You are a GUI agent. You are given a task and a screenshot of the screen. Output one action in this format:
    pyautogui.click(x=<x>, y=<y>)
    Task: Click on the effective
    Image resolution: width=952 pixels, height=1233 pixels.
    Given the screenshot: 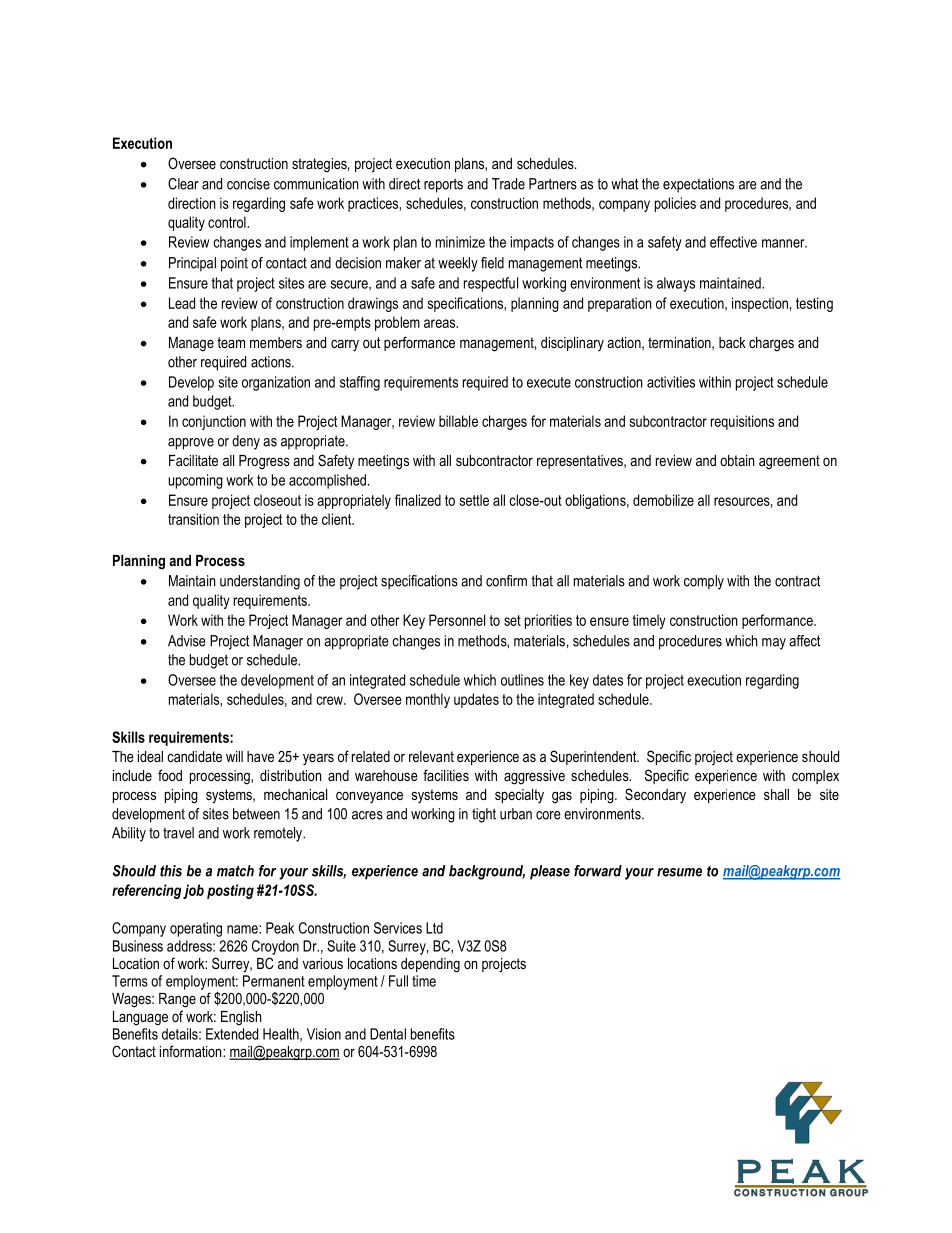 What is the action you would take?
    pyautogui.click(x=733, y=242)
